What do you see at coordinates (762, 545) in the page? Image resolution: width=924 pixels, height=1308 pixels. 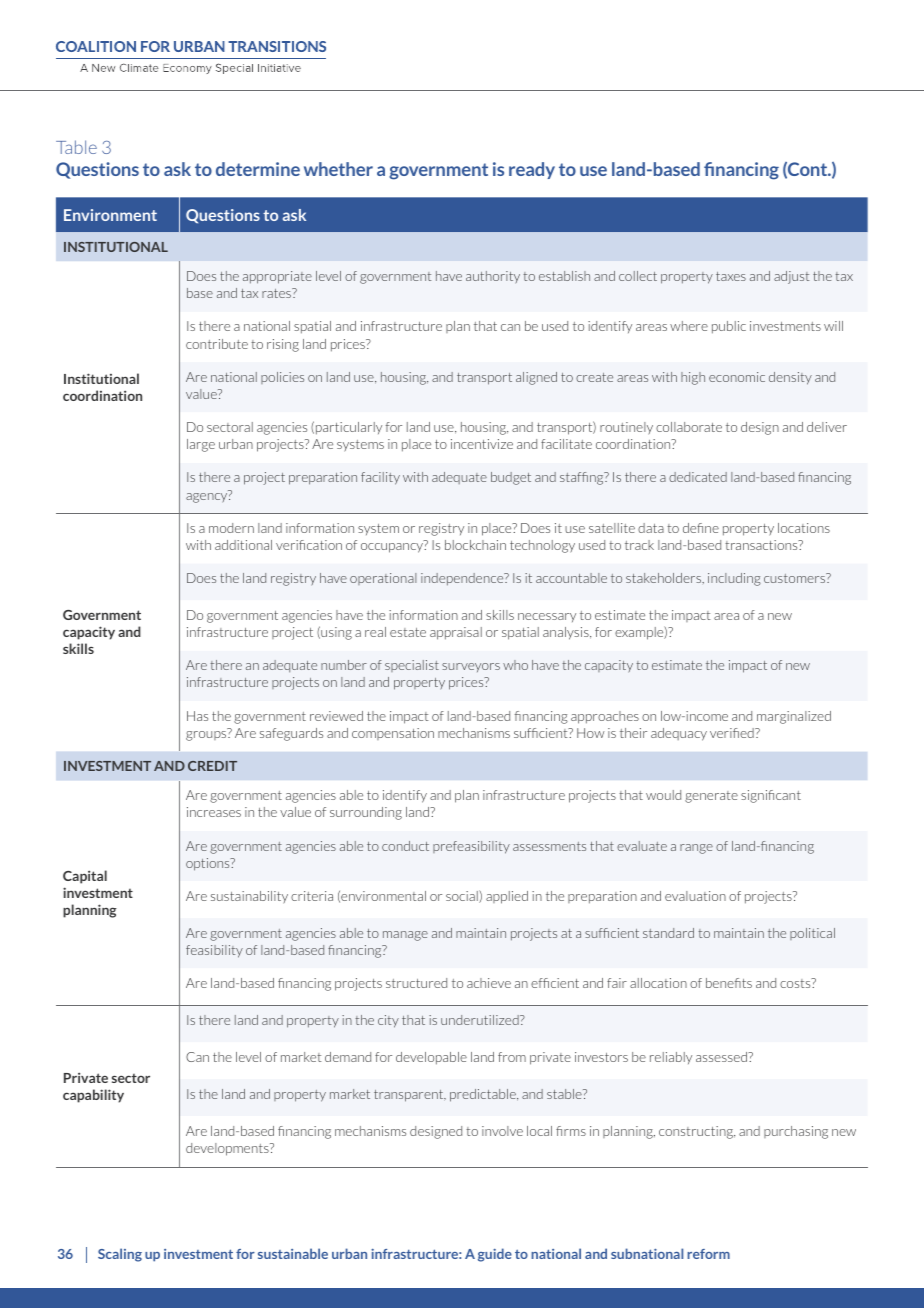 I see `transactions` at bounding box center [762, 545].
